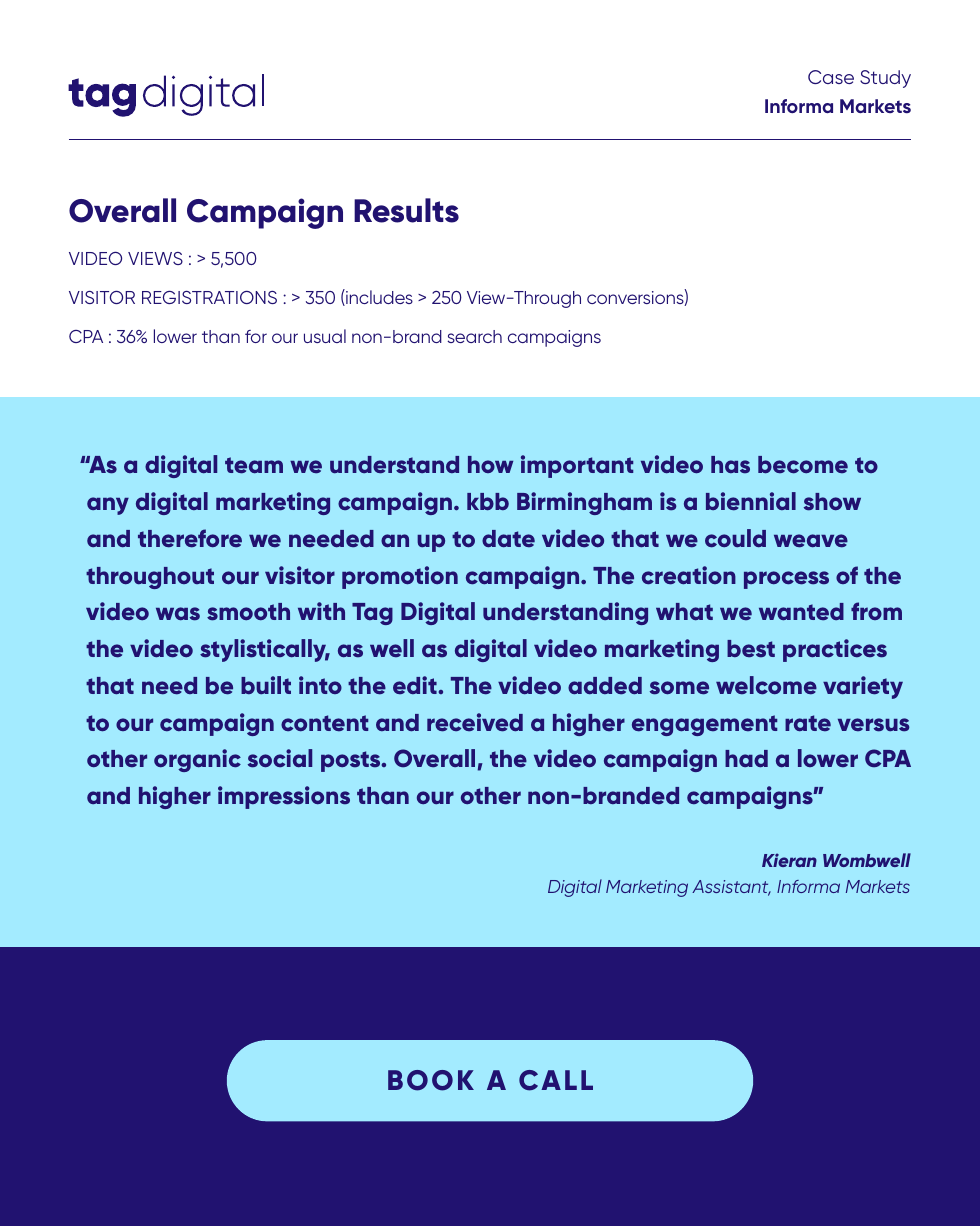 This image has width=980, height=1226. I want to click on team, so click(254, 465).
